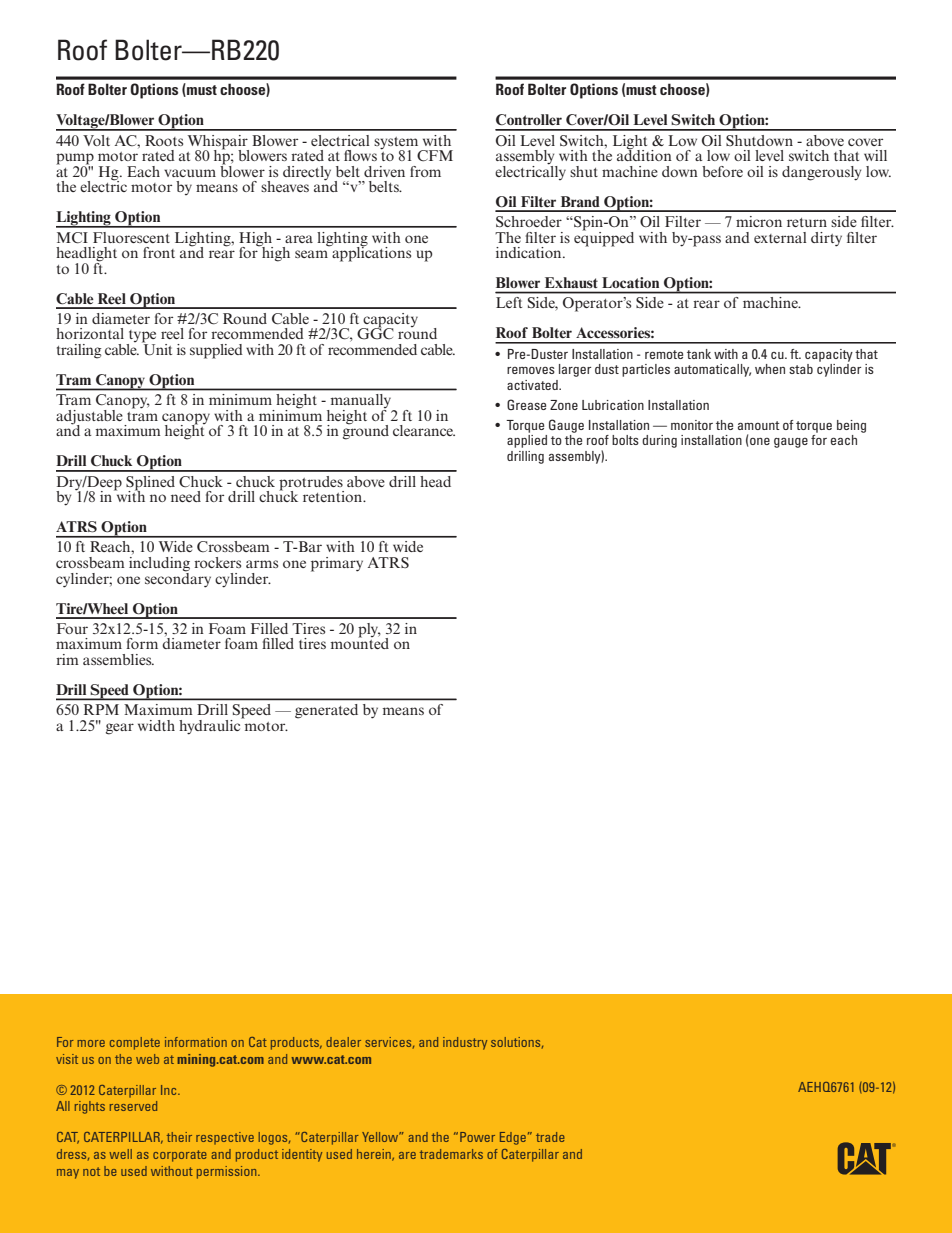 This screenshot has height=1233, width=952. What do you see at coordinates (526, 404) in the screenshot?
I see `Grease` at bounding box center [526, 404].
